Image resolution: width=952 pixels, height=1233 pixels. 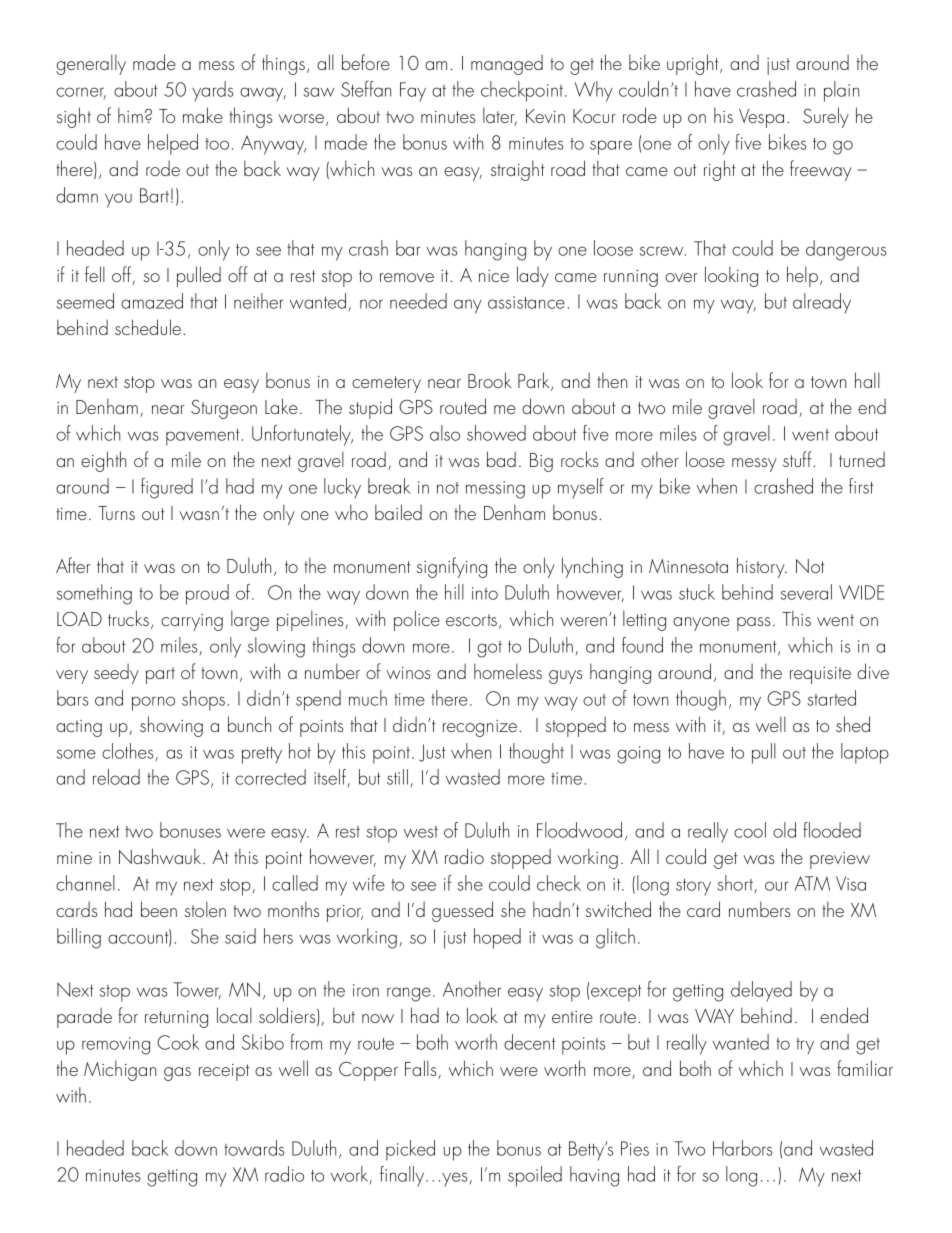 I want to click on yards, so click(x=212, y=91).
